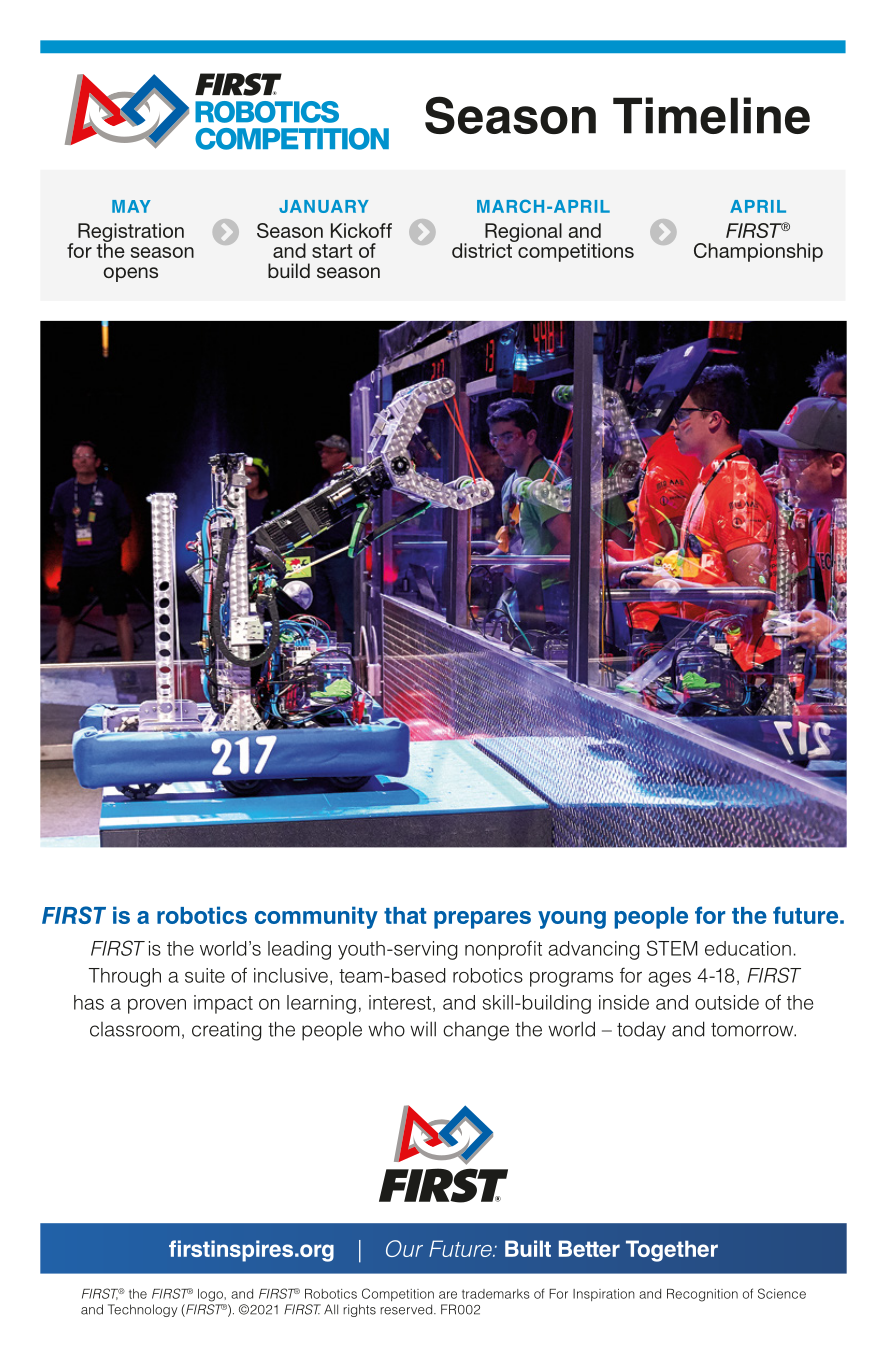 Image resolution: width=887 pixels, height=1372 pixels. What do you see at coordinates (135, 1029) in the screenshot?
I see `classroom` at bounding box center [135, 1029].
